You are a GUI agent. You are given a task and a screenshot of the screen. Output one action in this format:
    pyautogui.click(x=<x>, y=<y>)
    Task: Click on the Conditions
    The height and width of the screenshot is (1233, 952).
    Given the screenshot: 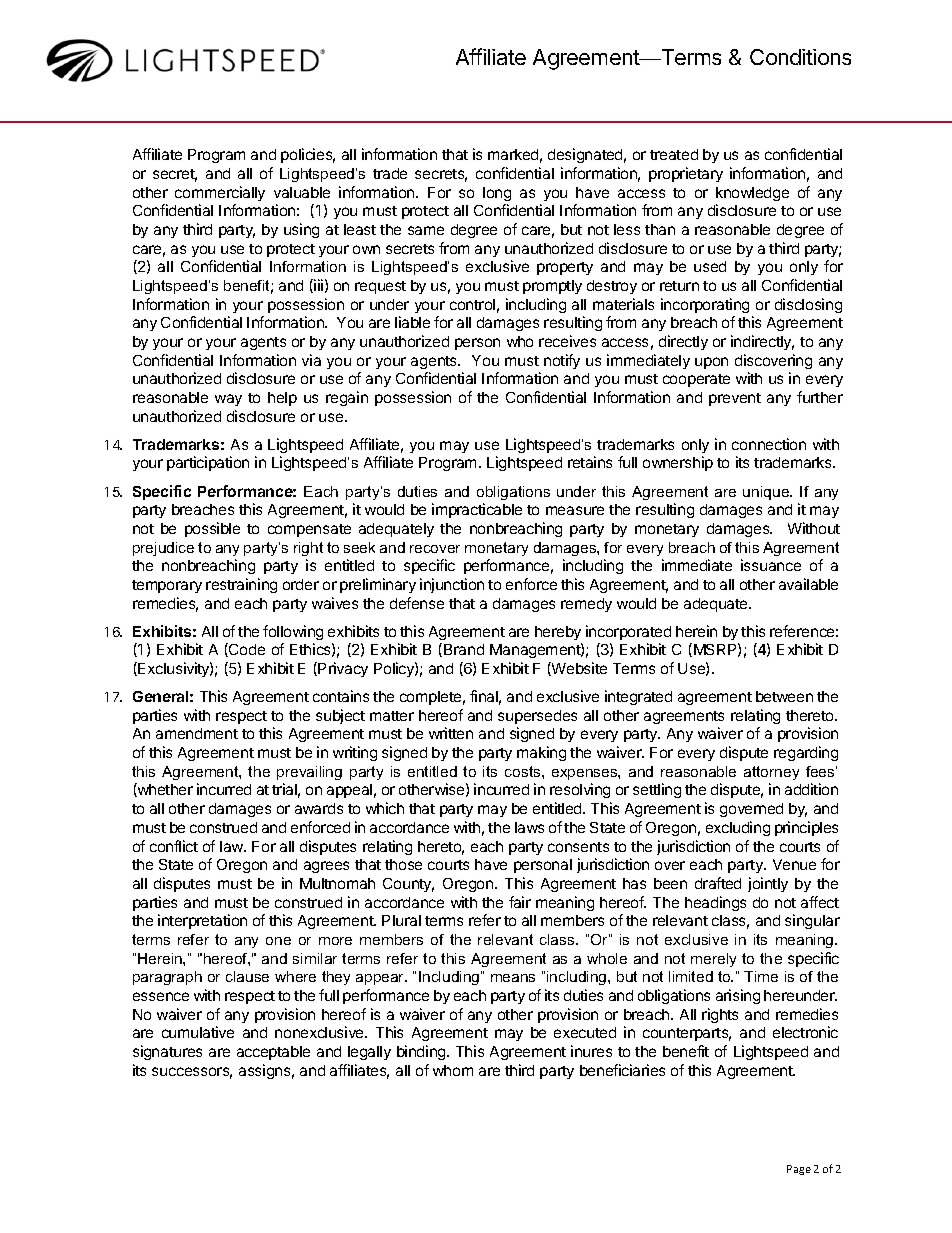 What is the action you would take?
    pyautogui.click(x=800, y=57)
